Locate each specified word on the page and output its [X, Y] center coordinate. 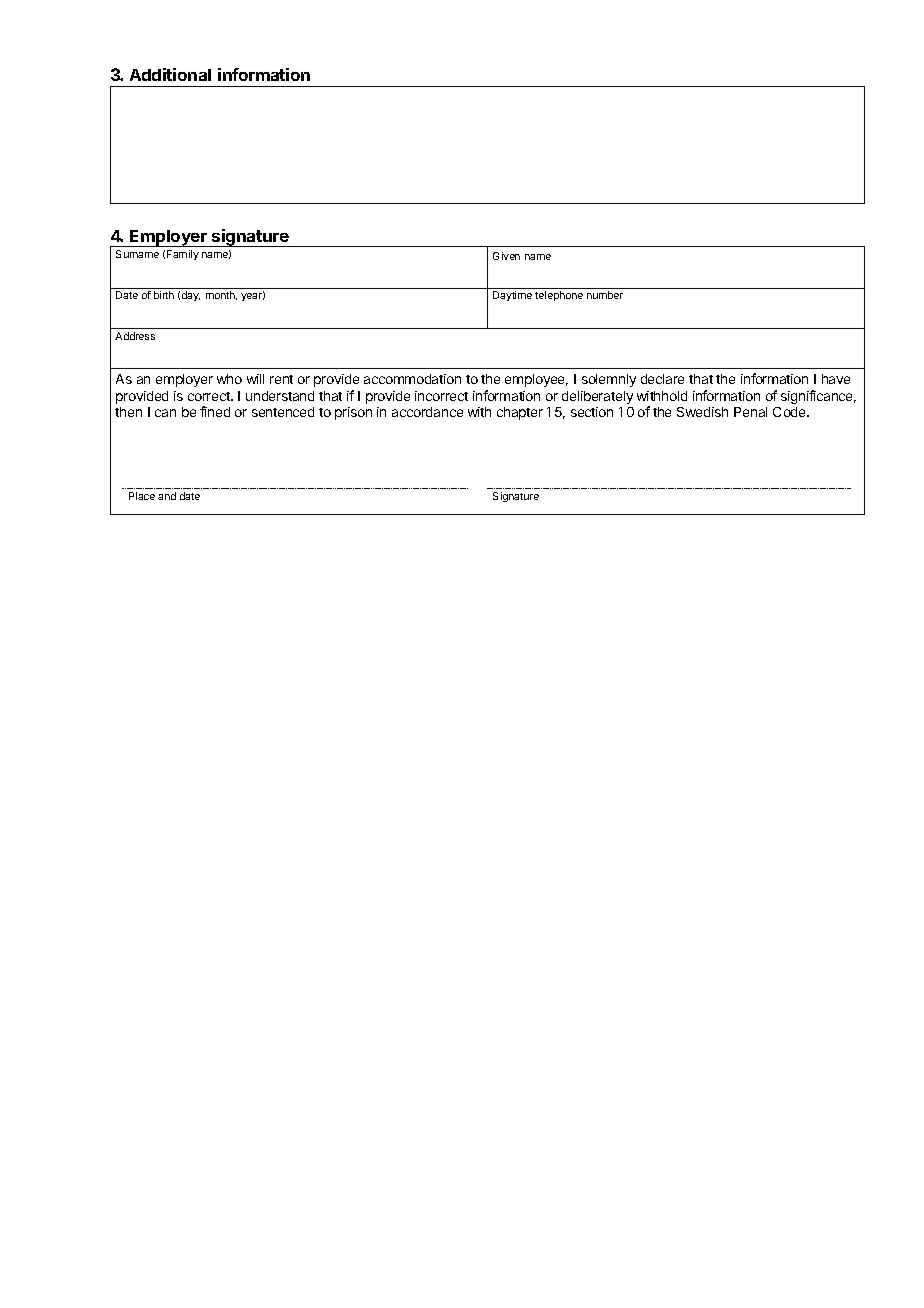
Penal [750, 412]
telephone [559, 296]
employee [536, 380]
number [605, 295]
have [836, 379]
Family [183, 255]
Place [142, 496]
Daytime [512, 296]
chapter [520, 413]
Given [506, 256]
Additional [170, 74]
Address [135, 336]
